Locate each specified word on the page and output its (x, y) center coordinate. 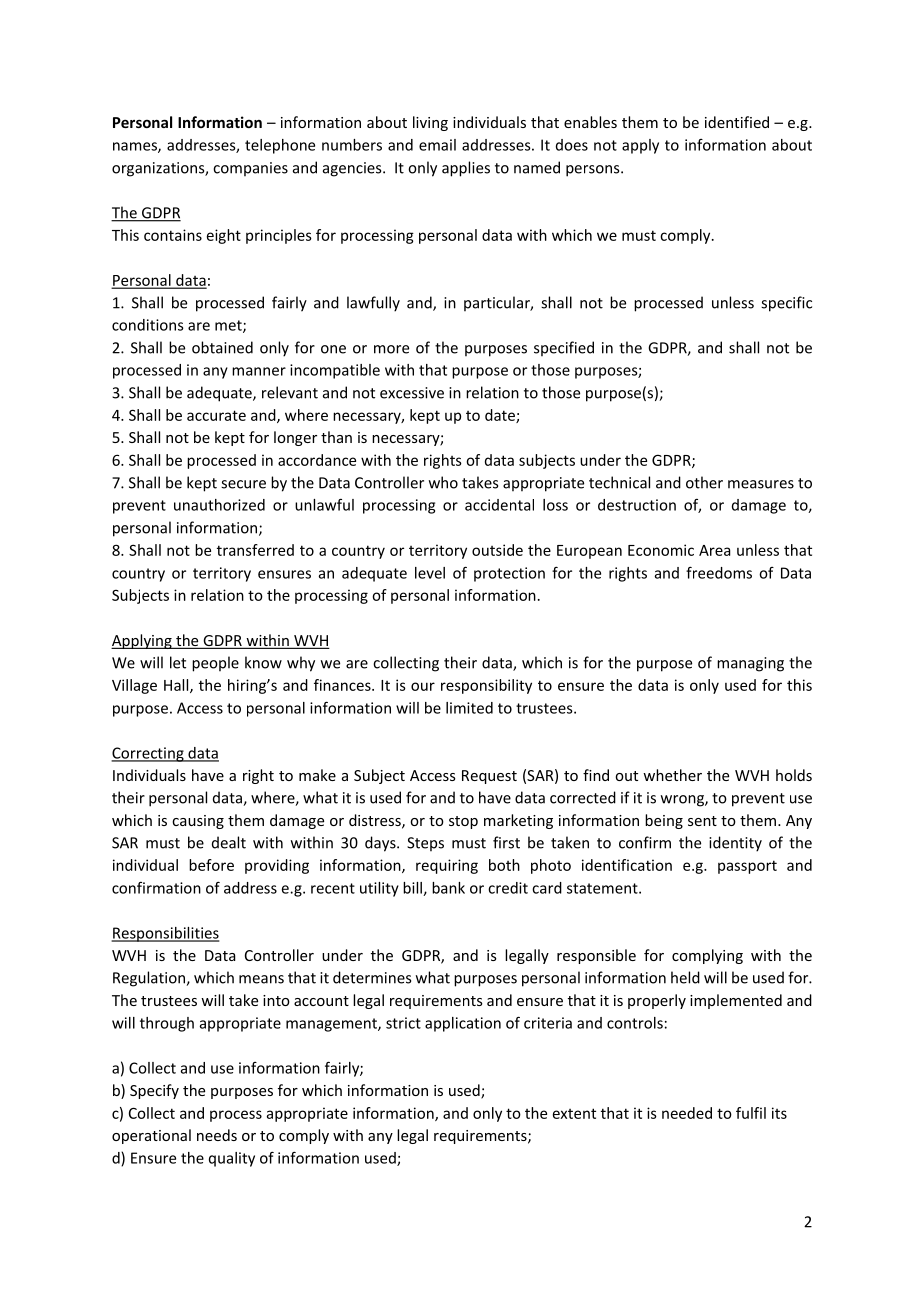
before (211, 865)
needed (687, 1113)
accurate (216, 415)
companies (250, 169)
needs (217, 1135)
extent (574, 1113)
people (215, 664)
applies (466, 169)
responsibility (486, 686)
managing (750, 664)
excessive (412, 393)
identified (737, 122)
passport (747, 867)
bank (448, 888)
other (704, 482)
